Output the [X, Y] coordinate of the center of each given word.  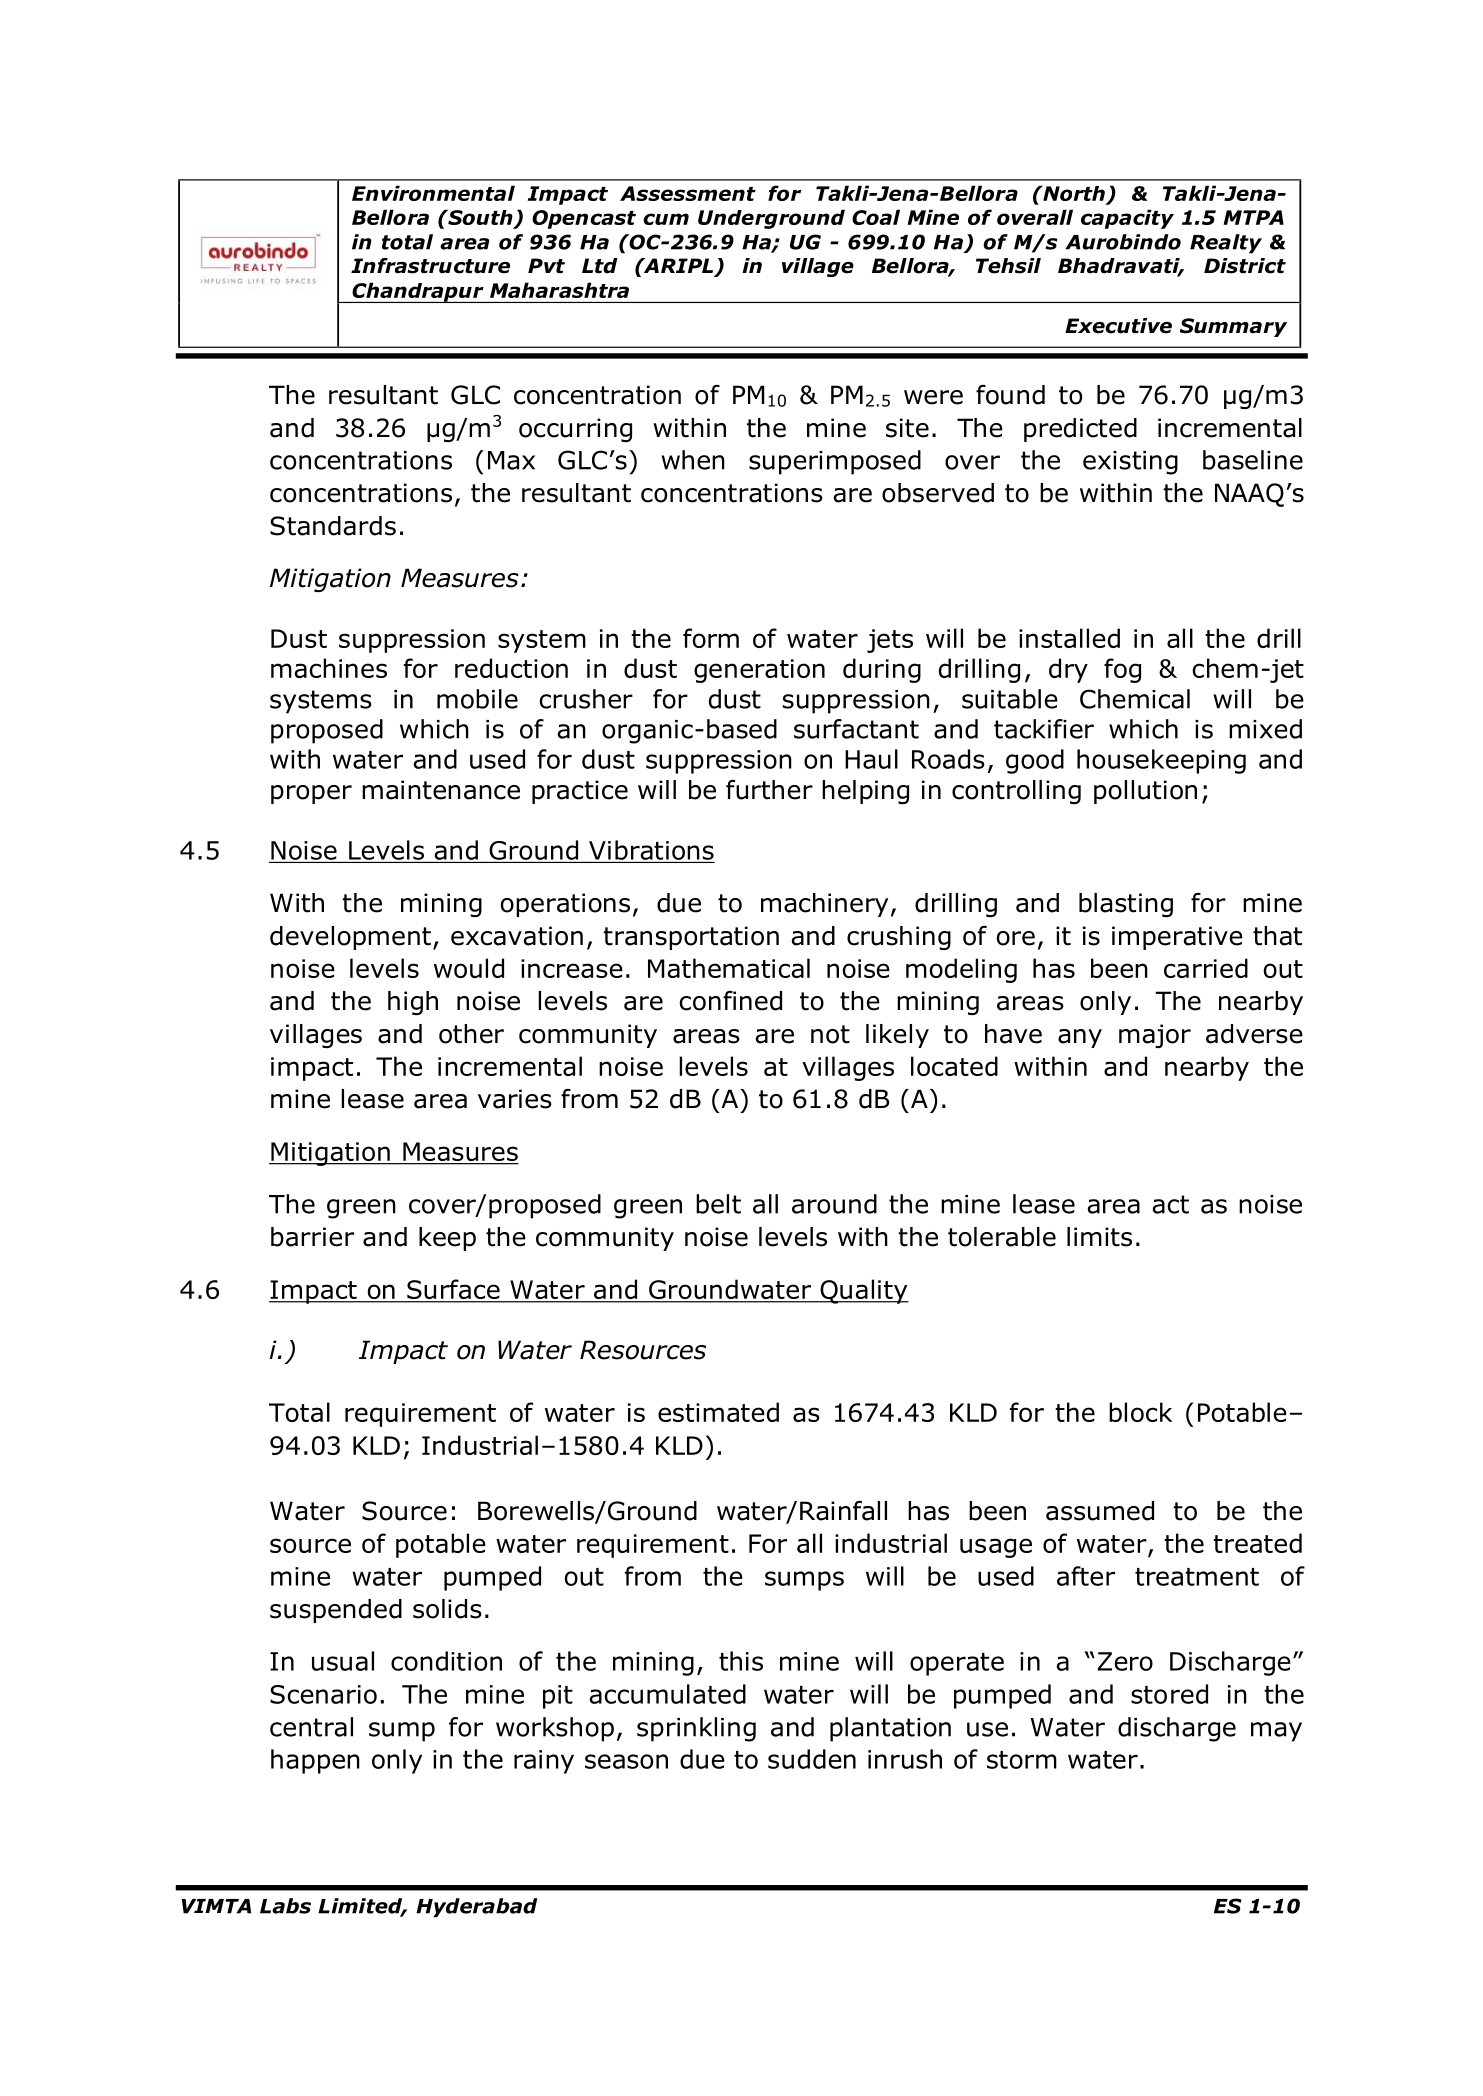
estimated [718, 1412]
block [1140, 1412]
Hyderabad [477, 1908]
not [830, 1034]
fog [1122, 670]
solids [447, 1609]
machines [329, 668]
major [1155, 1036]
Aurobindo [1123, 242]
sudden [812, 1759]
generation [759, 671]
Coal [876, 217]
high [413, 1003]
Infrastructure [430, 266]
